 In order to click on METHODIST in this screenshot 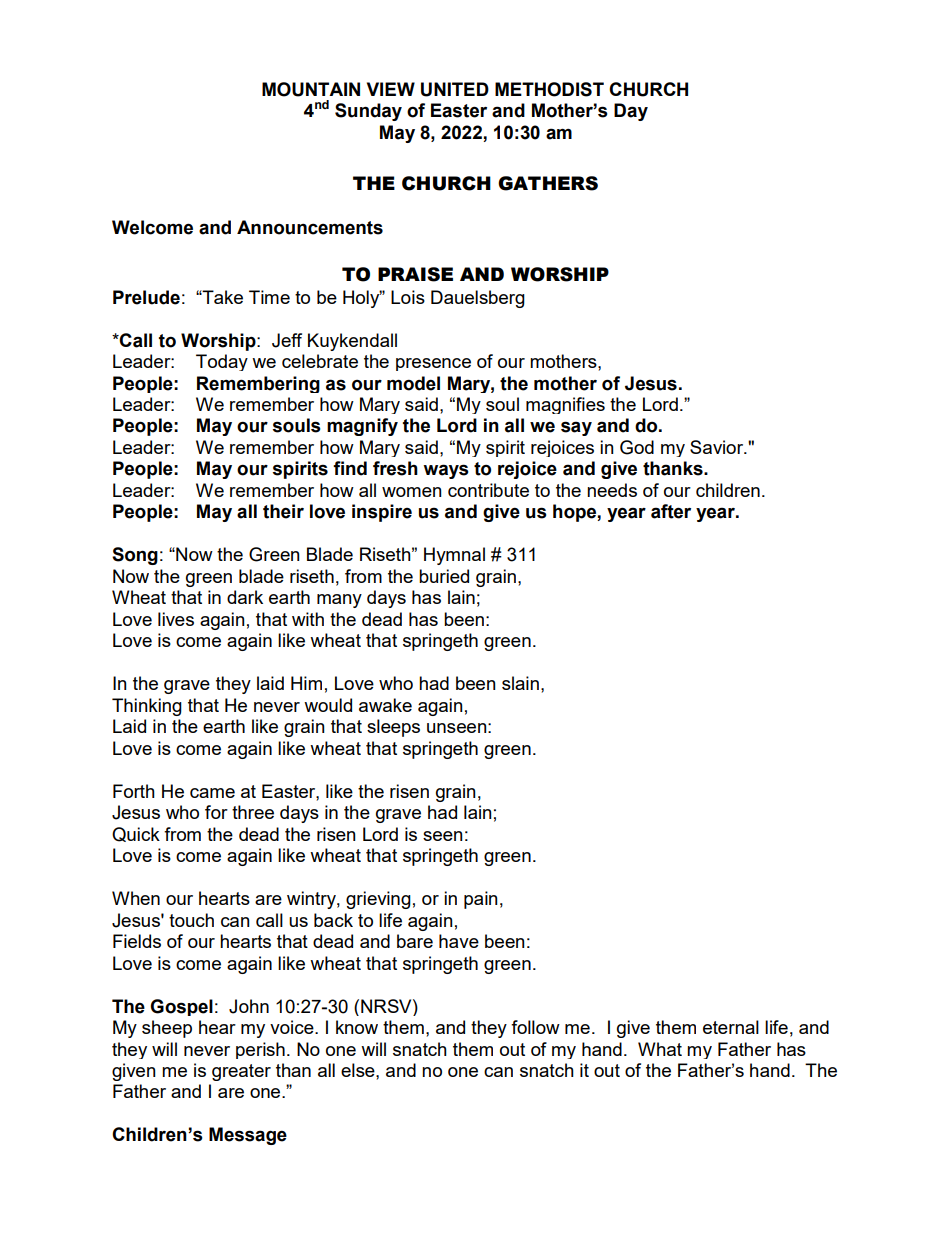, I will do `click(549, 89)`.
